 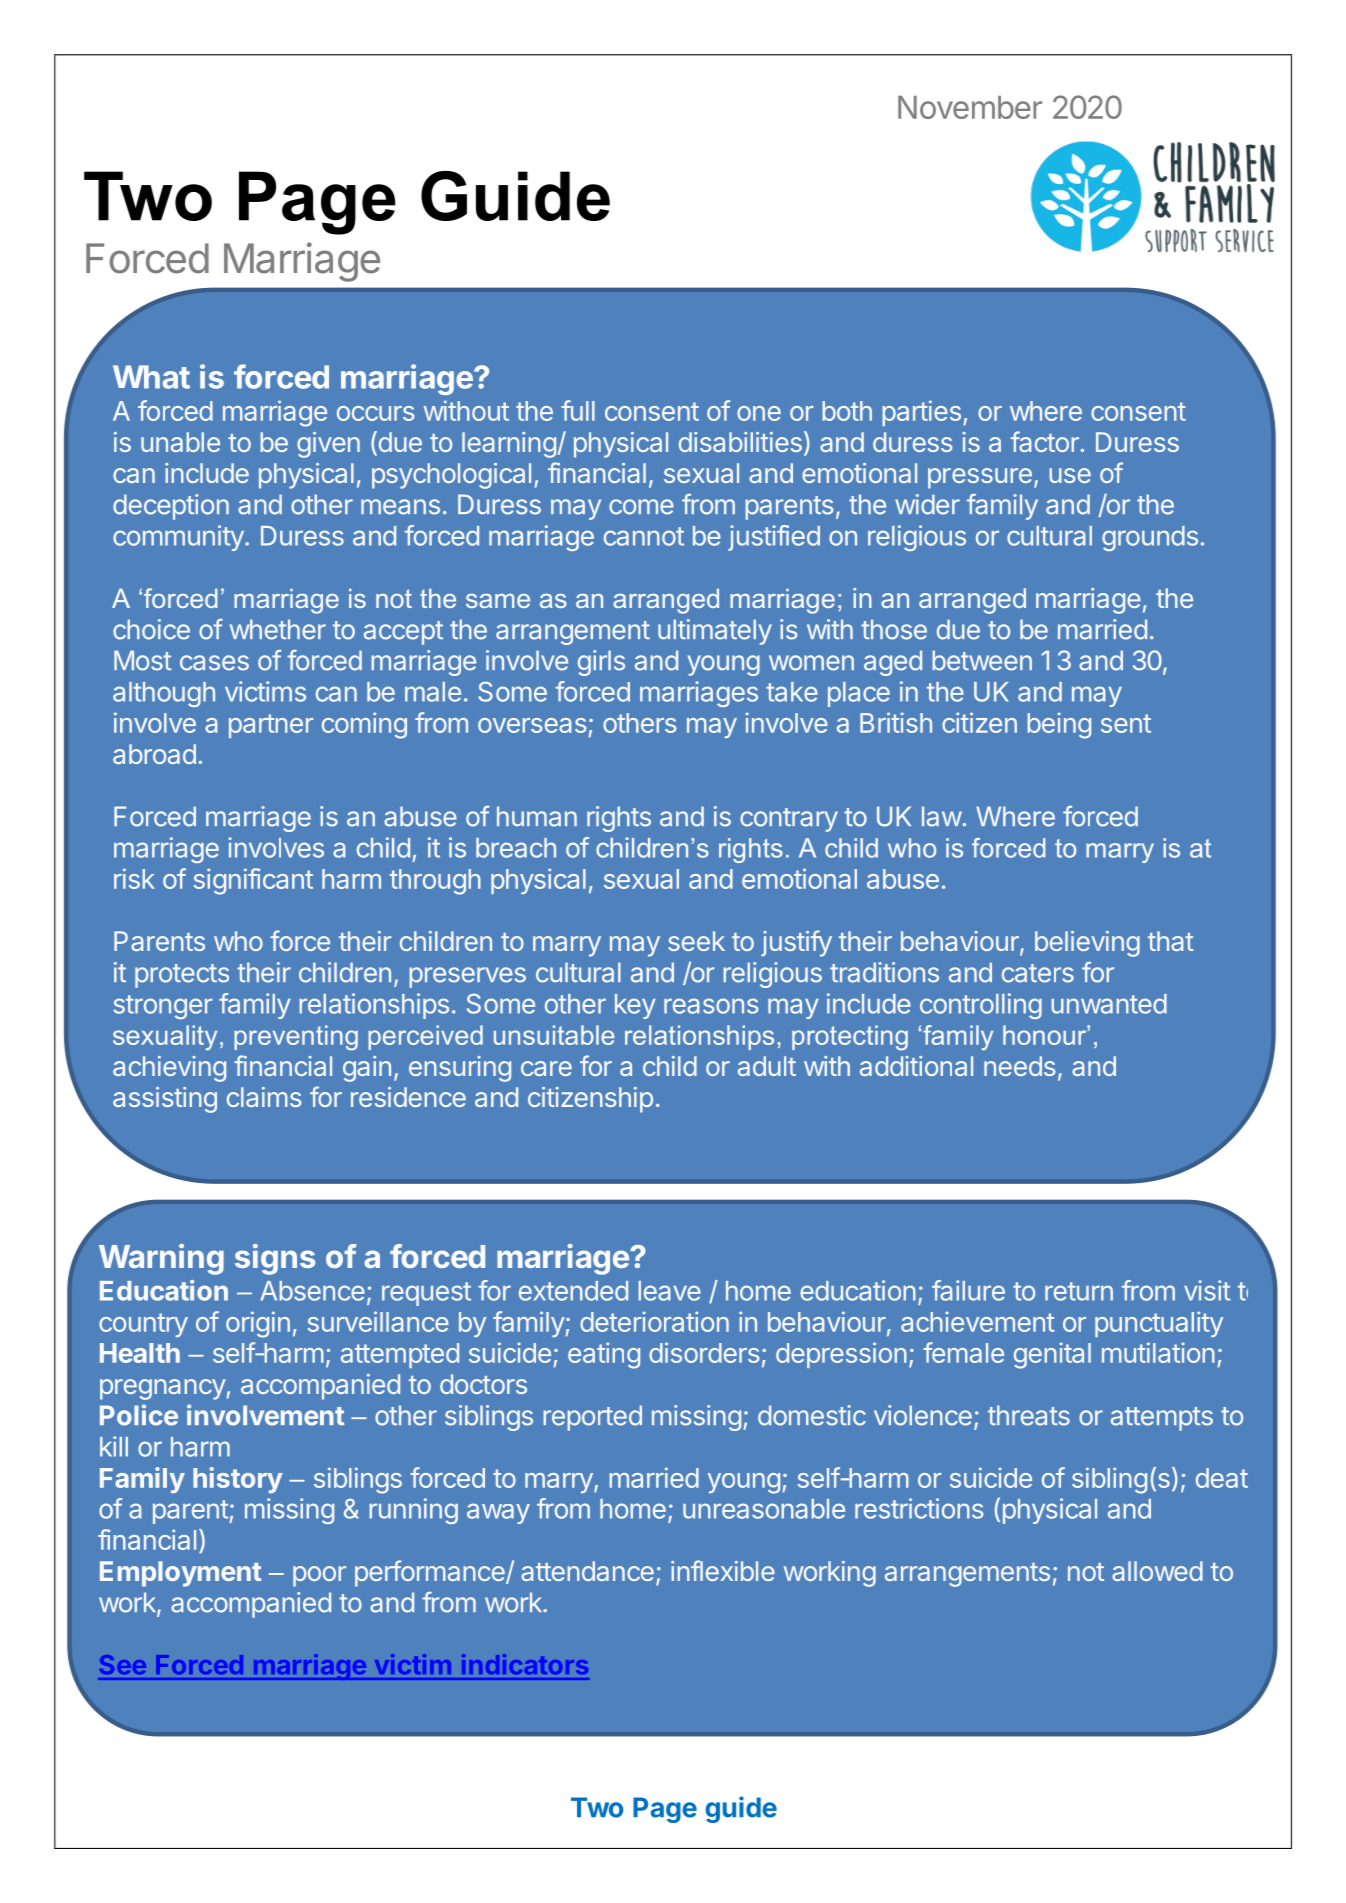 What do you see at coordinates (1038, 973) in the screenshot?
I see `caters` at bounding box center [1038, 973].
